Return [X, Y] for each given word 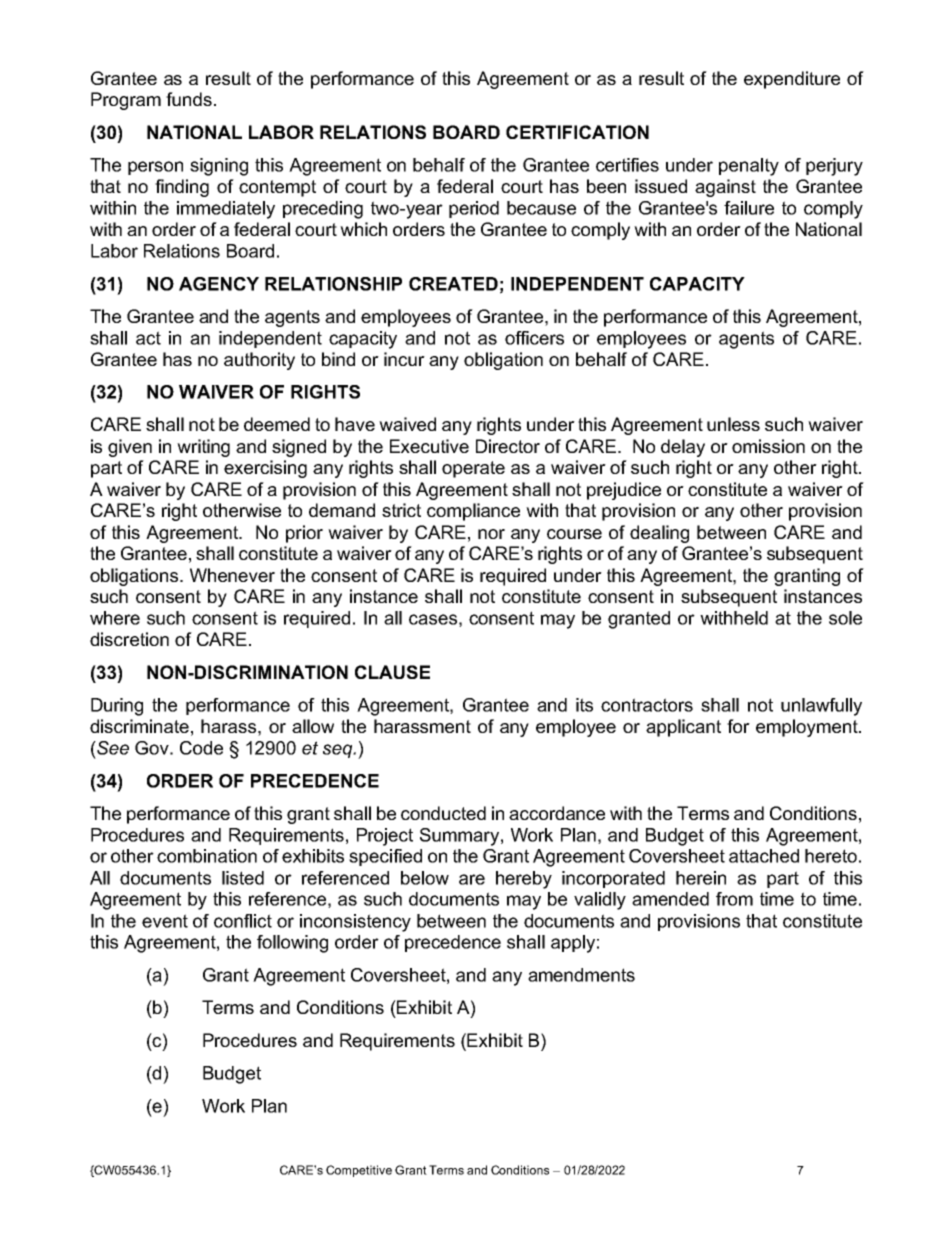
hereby [524, 880]
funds [189, 99]
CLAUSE [392, 672]
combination [207, 856]
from [734, 899]
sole [845, 618]
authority [259, 361]
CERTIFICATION [577, 132]
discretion [129, 639]
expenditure [792, 80]
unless [733, 424]
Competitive [359, 1171]
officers [534, 338]
